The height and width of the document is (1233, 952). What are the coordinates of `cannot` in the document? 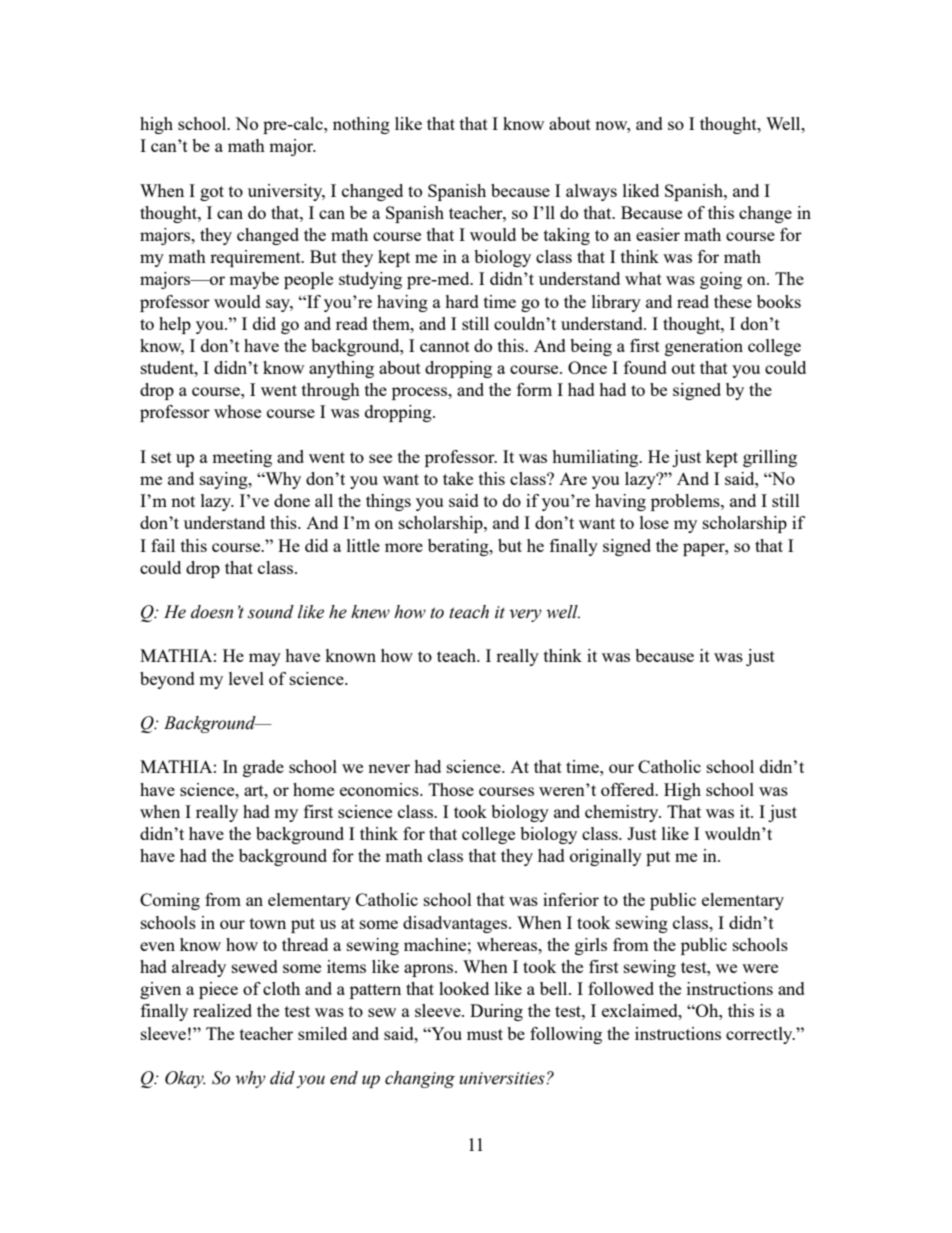 It's located at (445, 346).
